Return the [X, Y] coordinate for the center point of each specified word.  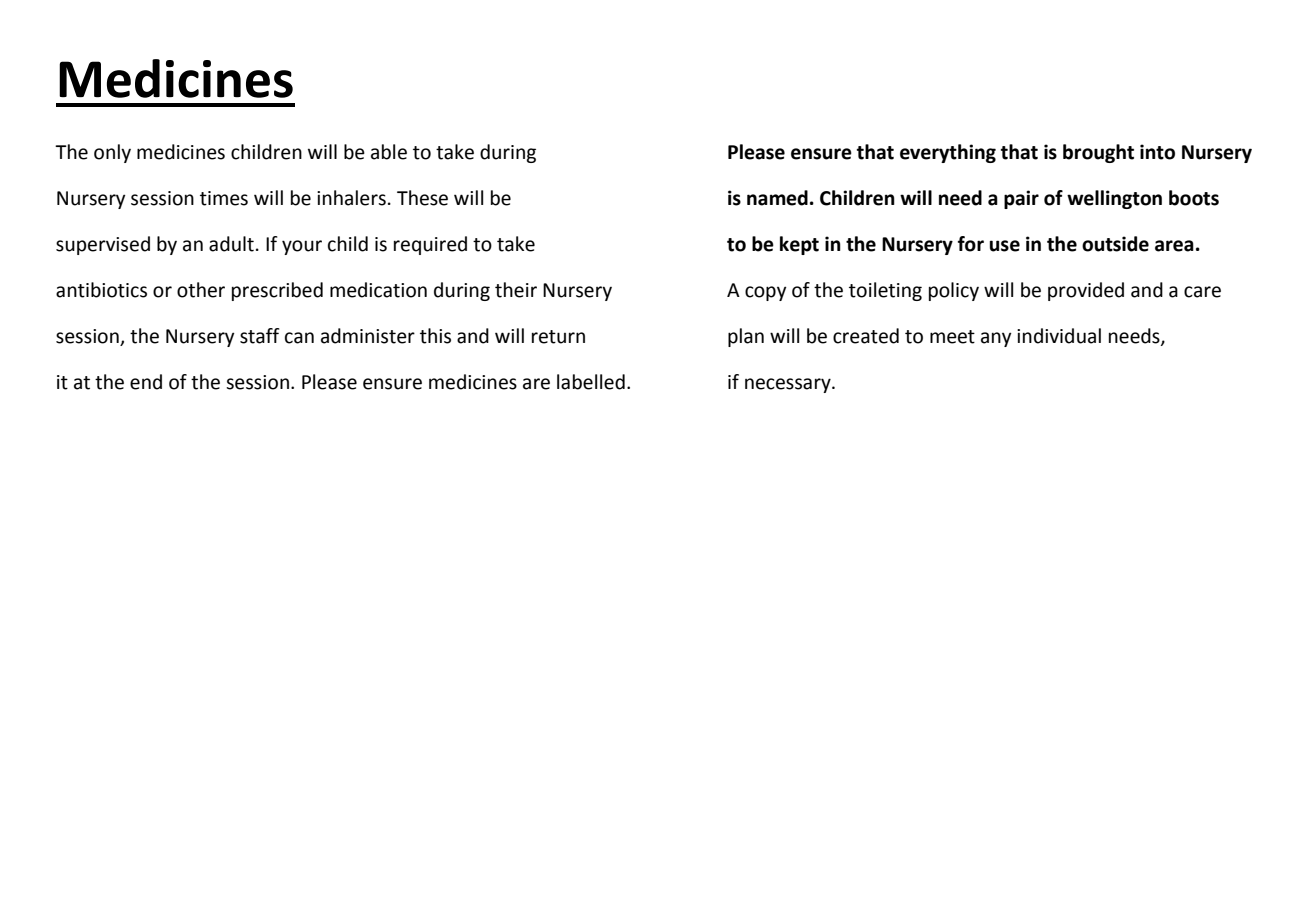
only [112, 153]
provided [1086, 291]
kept [799, 245]
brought [1098, 153]
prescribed [277, 291]
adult [231, 244]
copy [766, 293]
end [146, 382]
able [389, 152]
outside [1115, 244]
